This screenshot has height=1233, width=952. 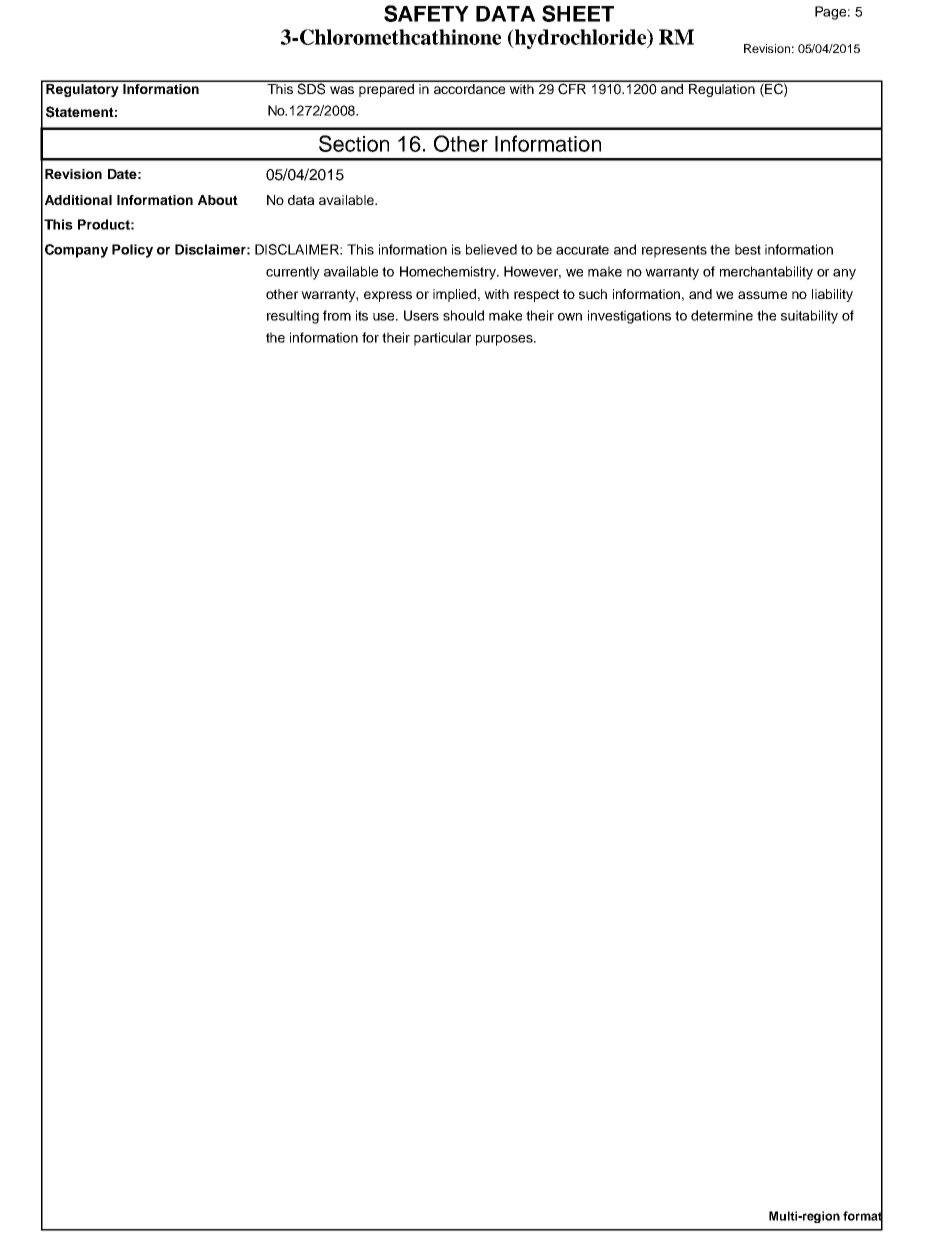 I want to click on SAFETY, so click(x=426, y=13).
